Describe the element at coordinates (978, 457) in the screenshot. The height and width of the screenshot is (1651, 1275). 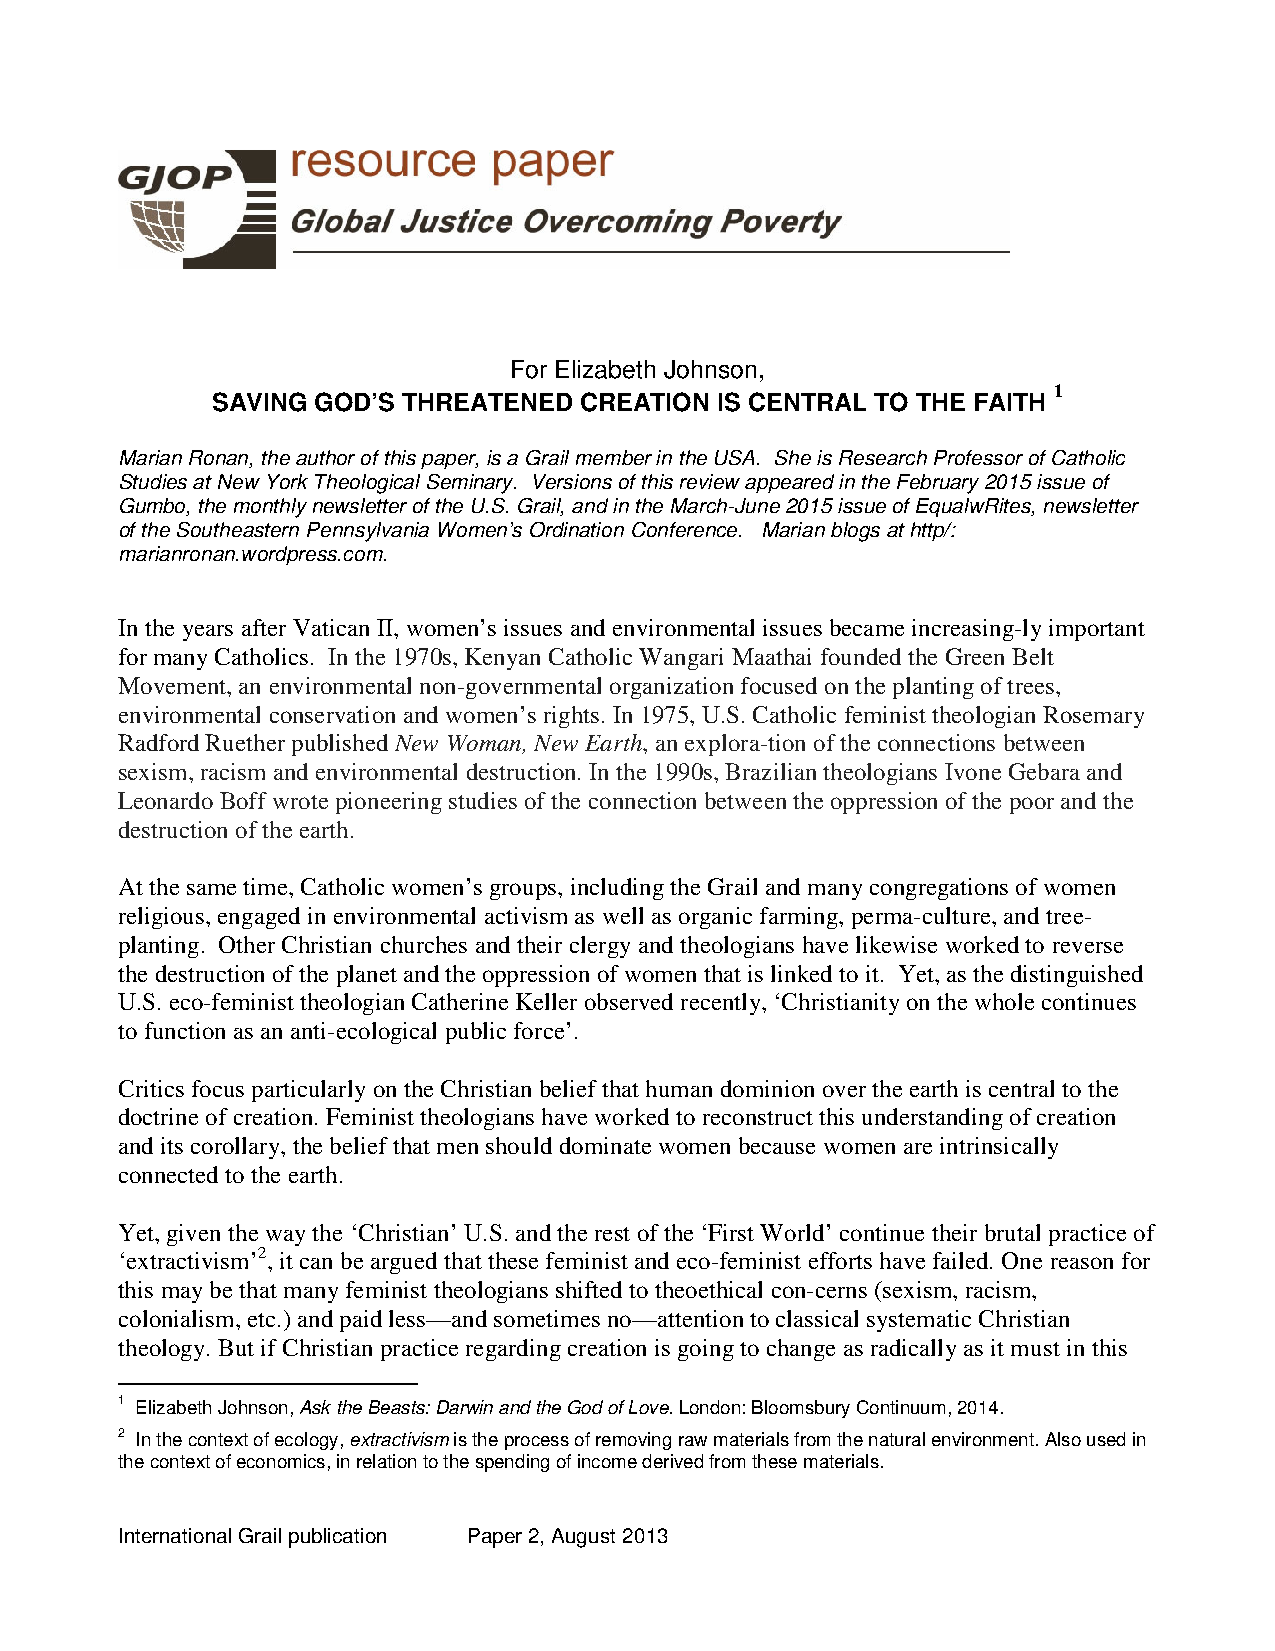
I see `Professor` at that location.
